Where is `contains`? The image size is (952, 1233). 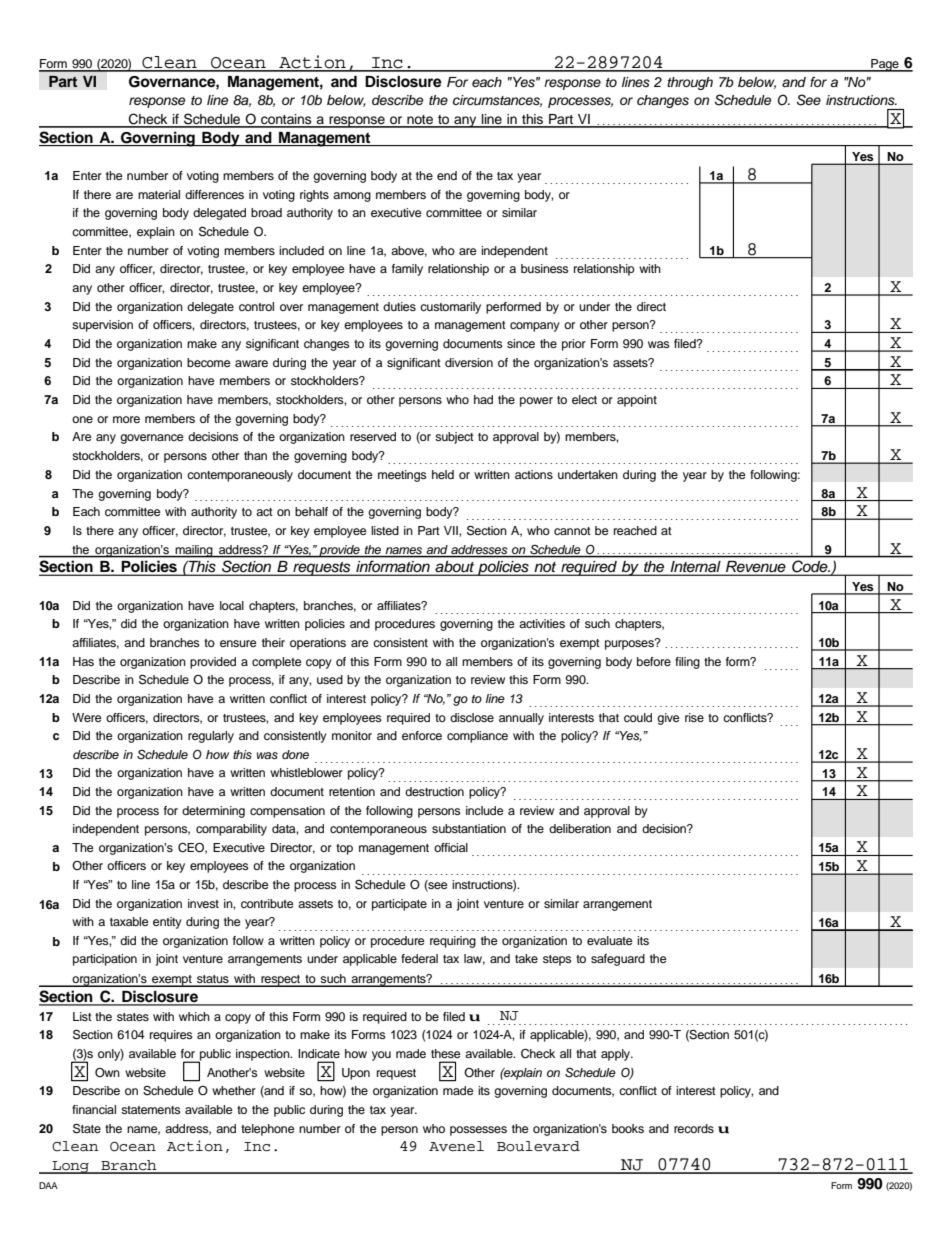 contains is located at coordinates (286, 120).
